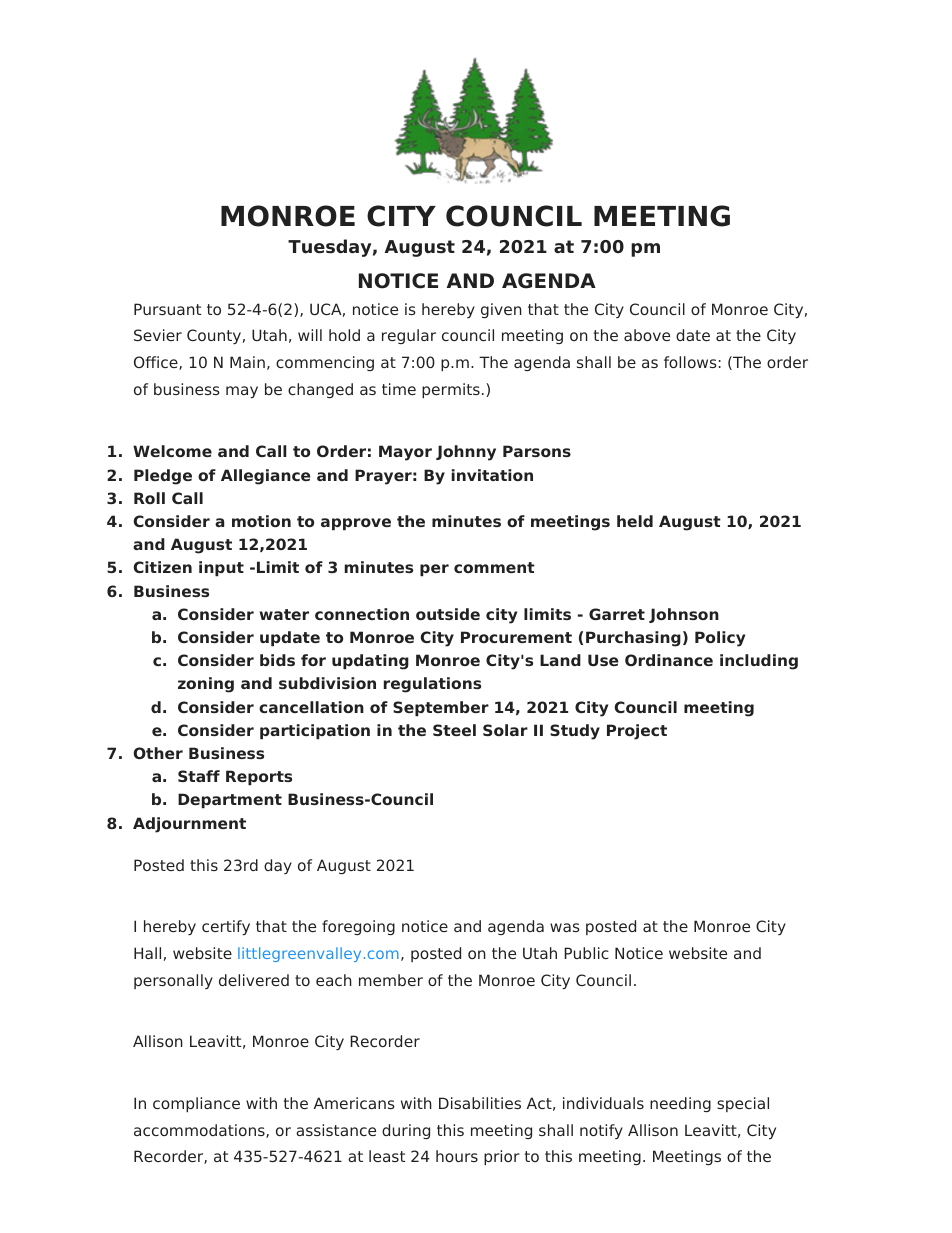 The image size is (952, 1233). I want to click on above, so click(647, 335).
